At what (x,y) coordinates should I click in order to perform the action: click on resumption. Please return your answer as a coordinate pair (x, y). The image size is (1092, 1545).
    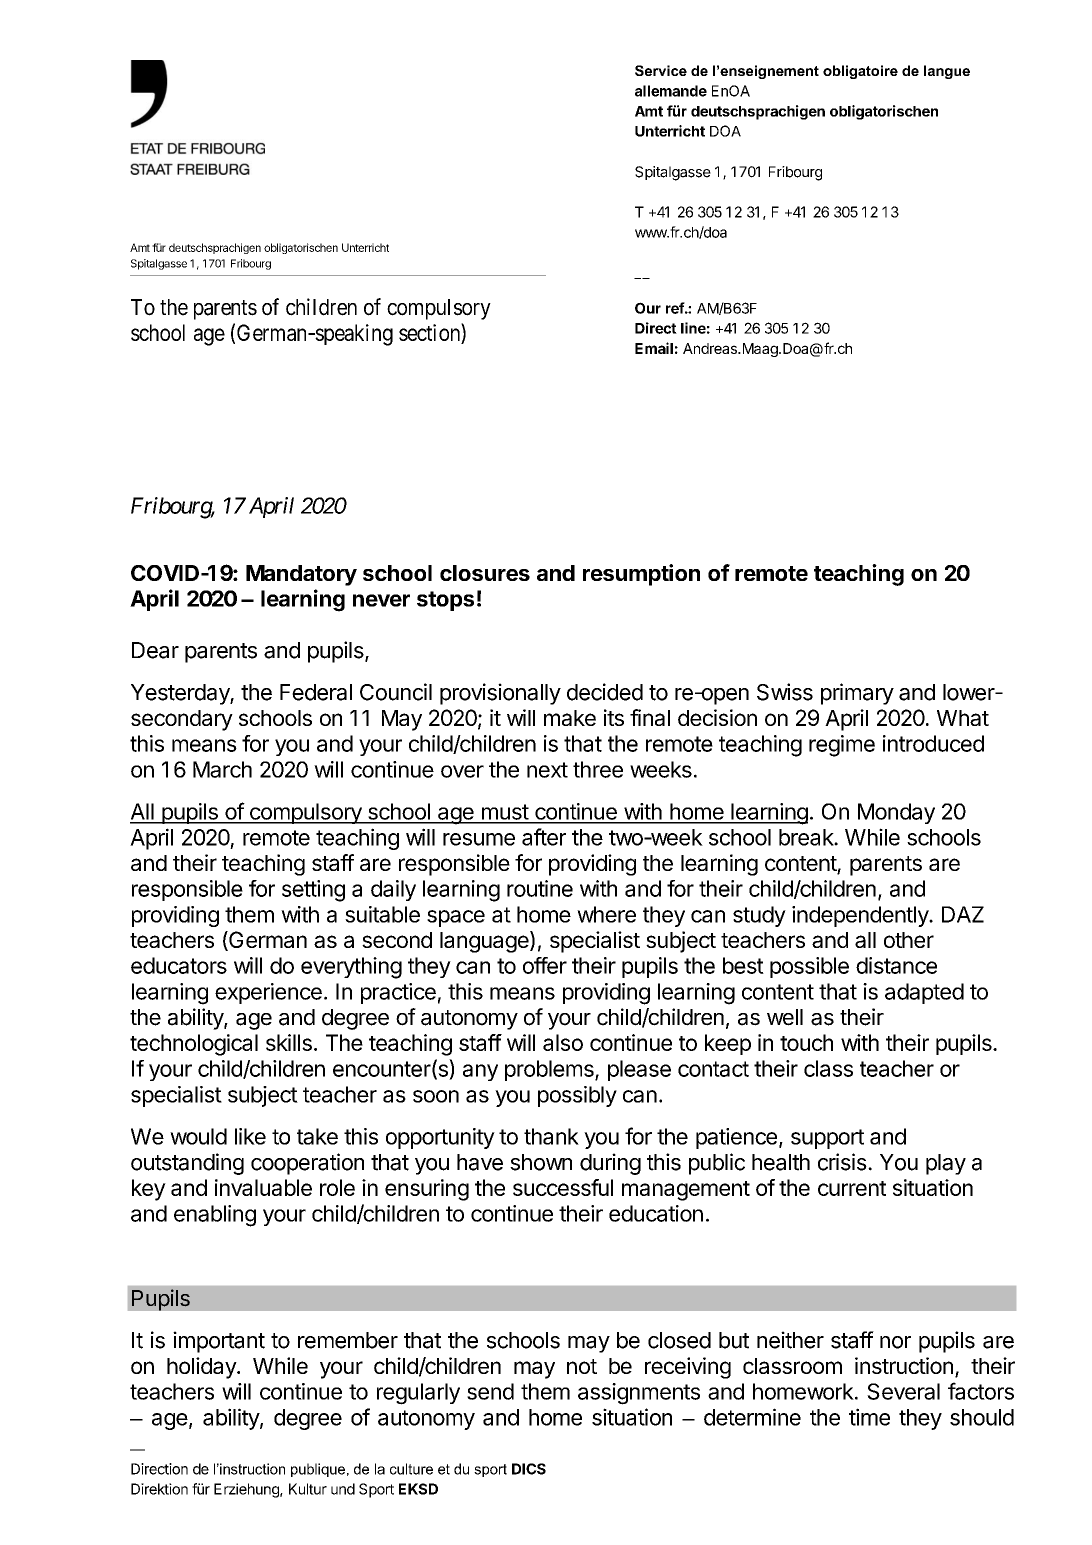
    Looking at the image, I should click on (641, 575).
